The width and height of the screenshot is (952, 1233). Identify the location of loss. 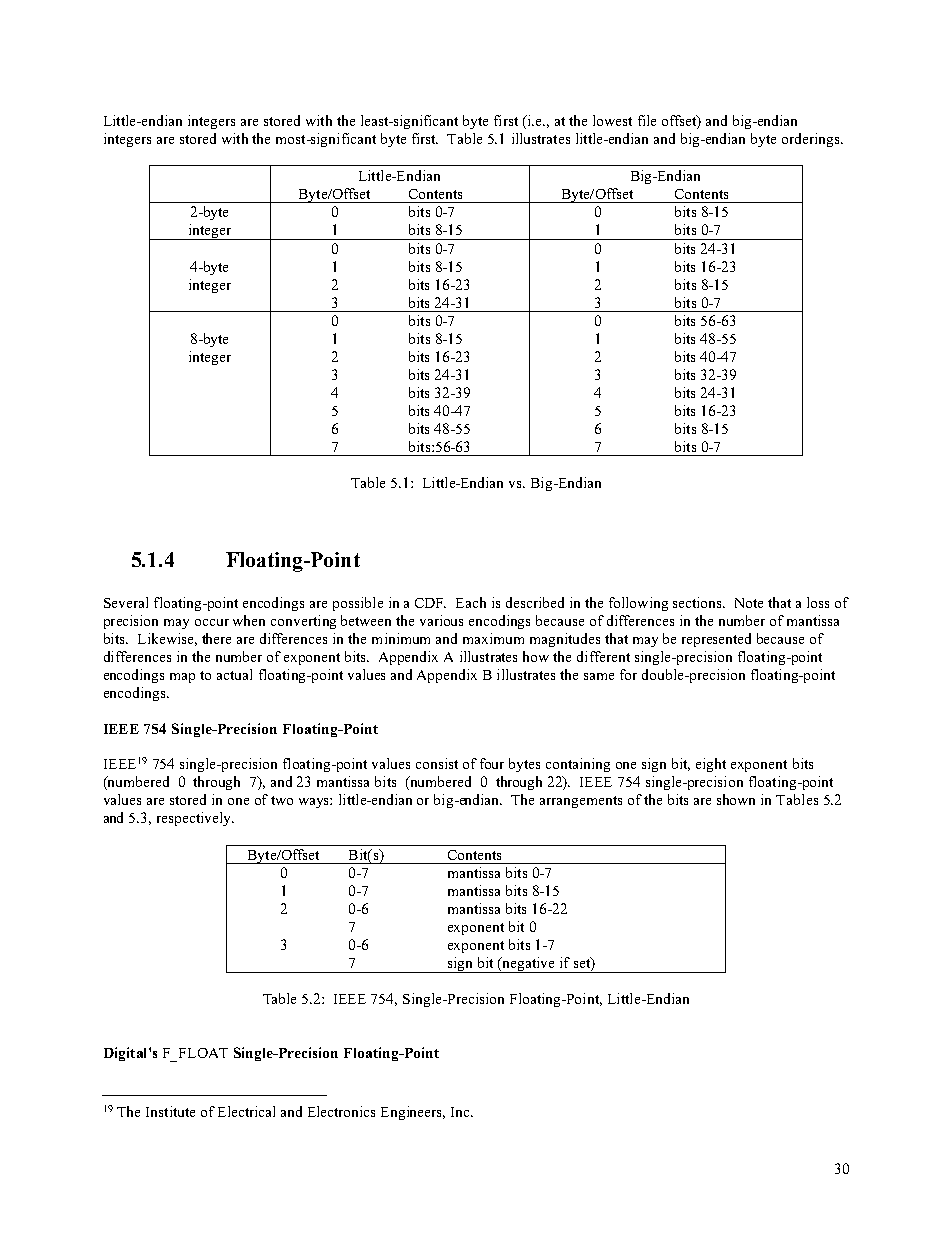
(818, 602).
